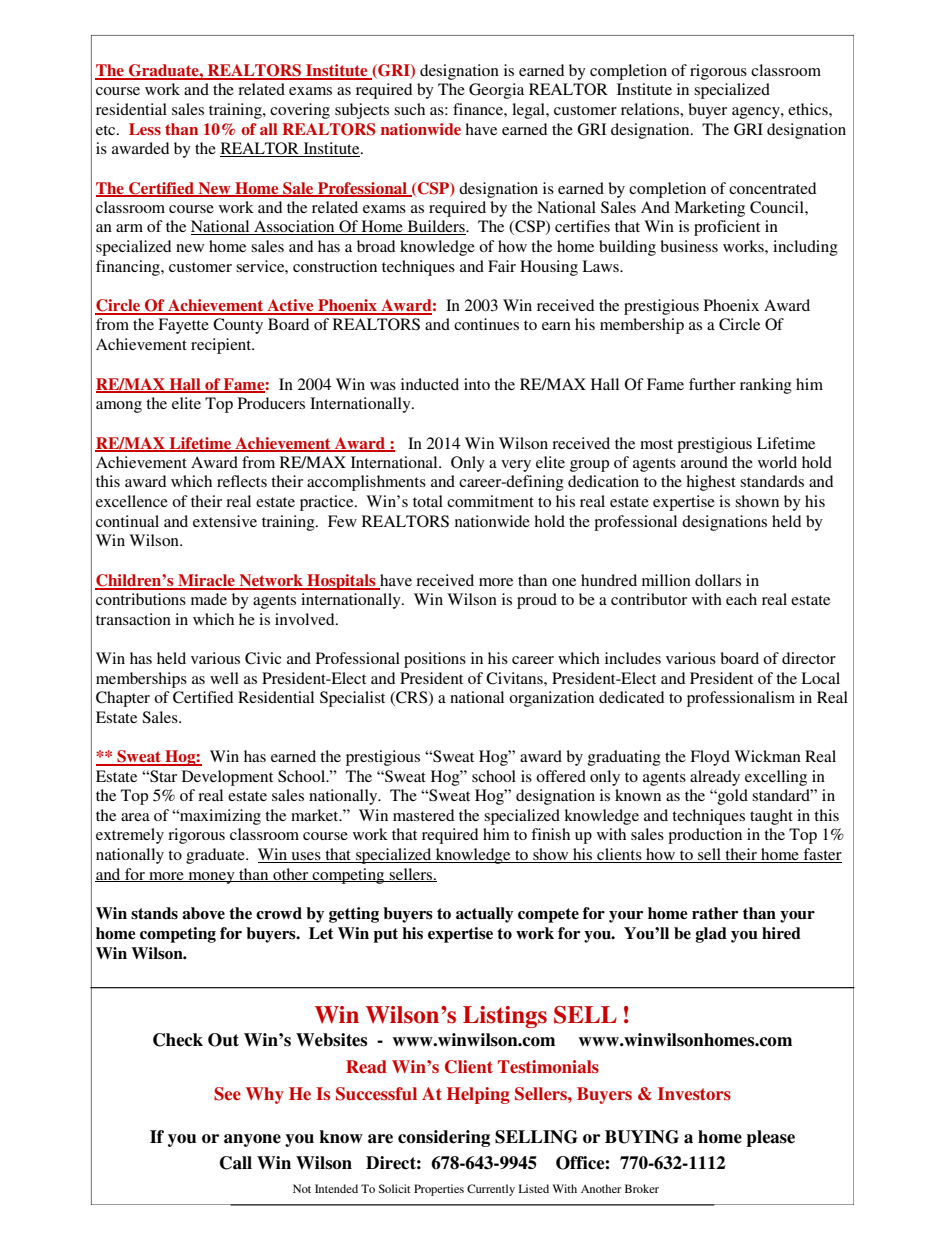  What do you see at coordinates (203, 913) in the document?
I see `above` at bounding box center [203, 913].
